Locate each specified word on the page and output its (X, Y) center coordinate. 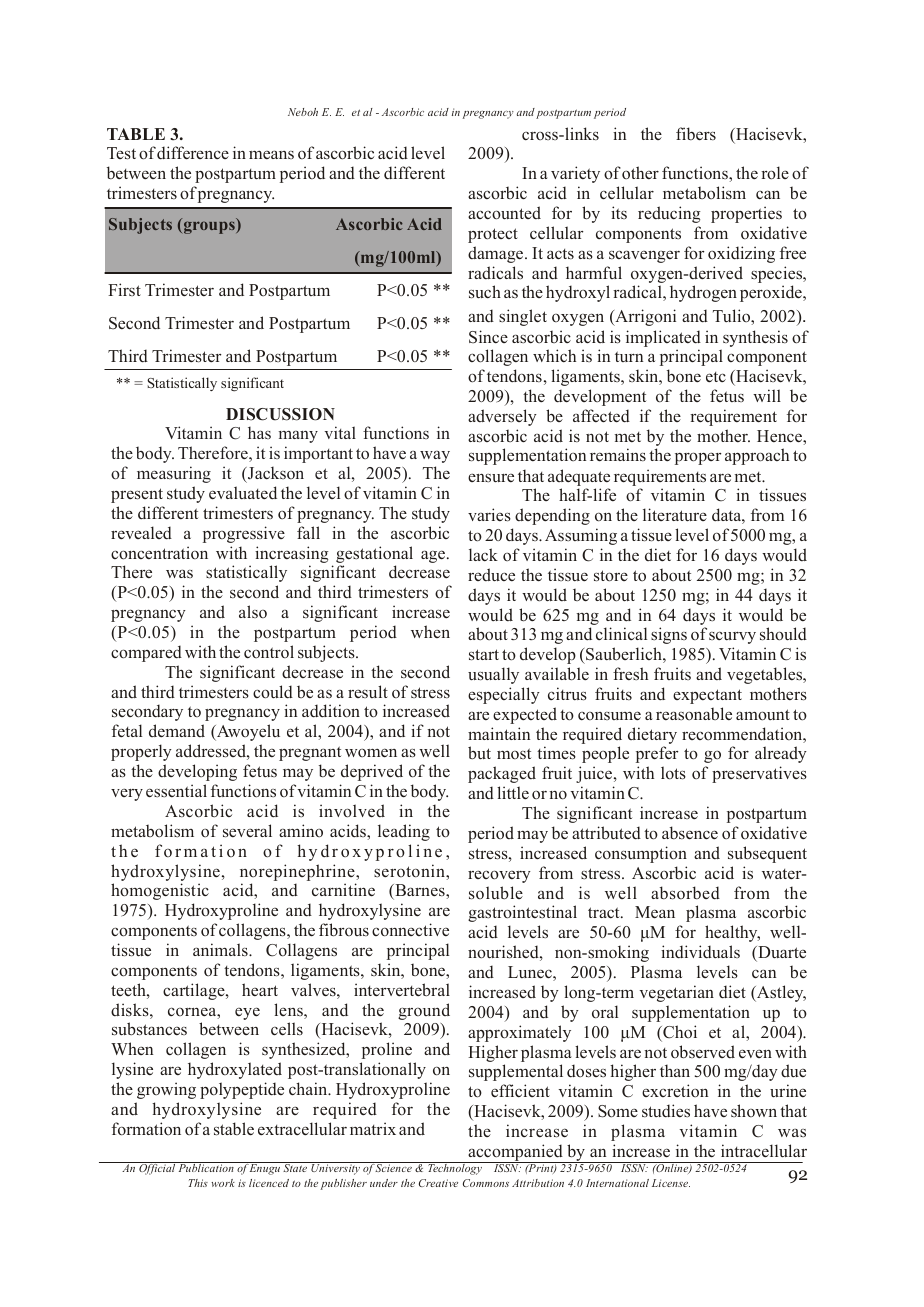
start (484, 655)
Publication (206, 1167)
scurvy (732, 637)
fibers (696, 134)
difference (193, 153)
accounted (504, 213)
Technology (455, 1168)
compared (146, 653)
